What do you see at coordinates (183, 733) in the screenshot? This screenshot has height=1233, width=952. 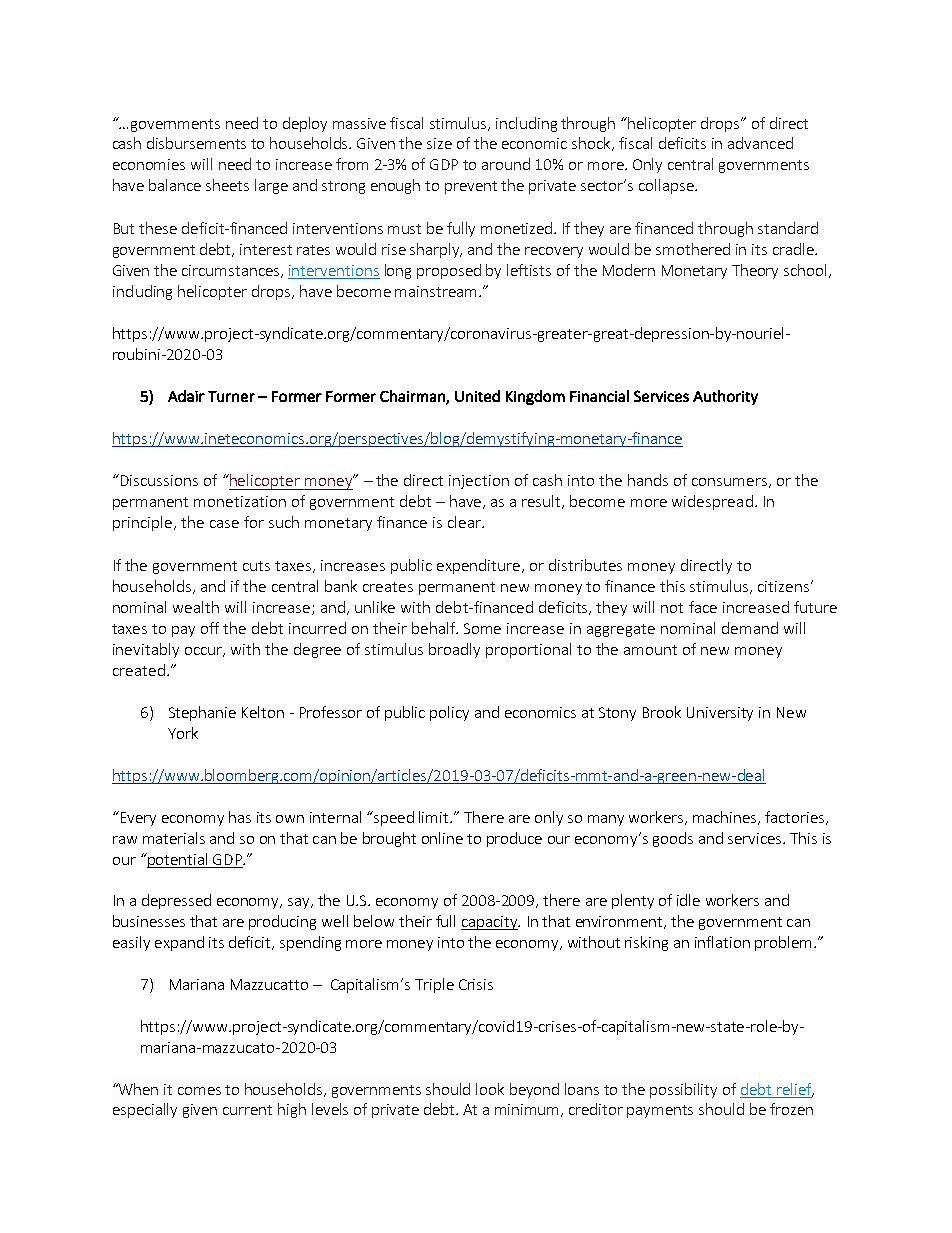 I see `York` at bounding box center [183, 733].
